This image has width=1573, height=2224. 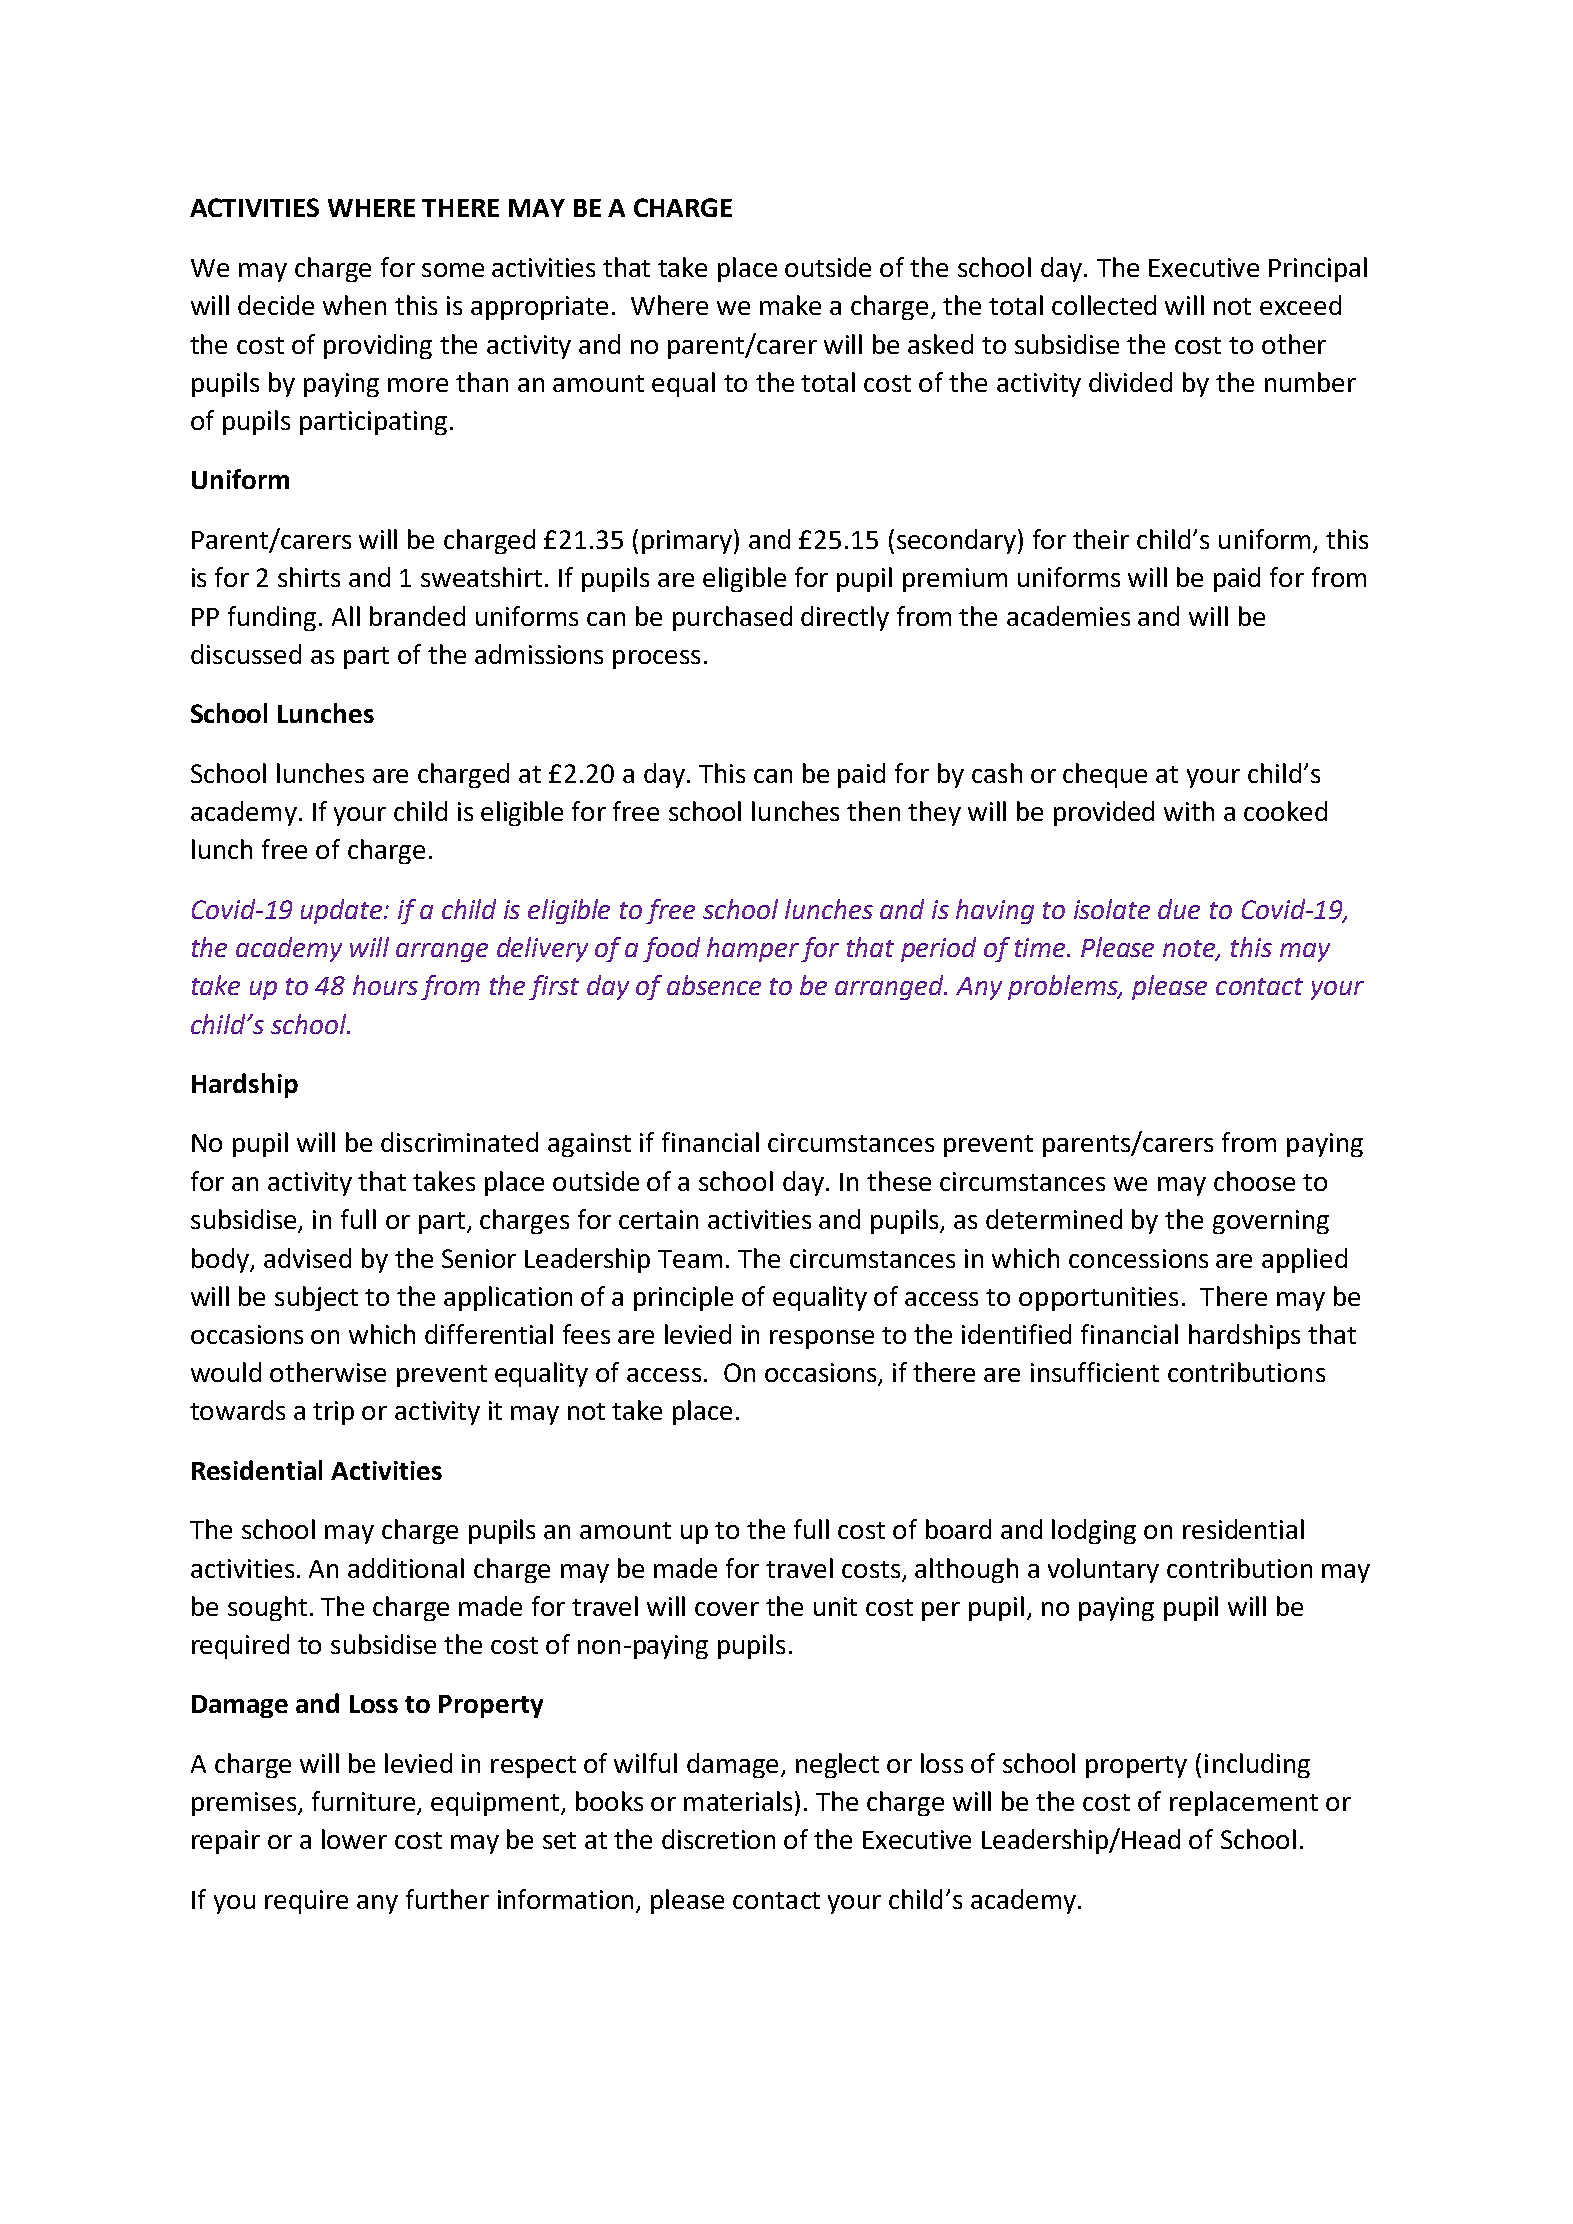 I want to click on lower, so click(x=354, y=1839).
